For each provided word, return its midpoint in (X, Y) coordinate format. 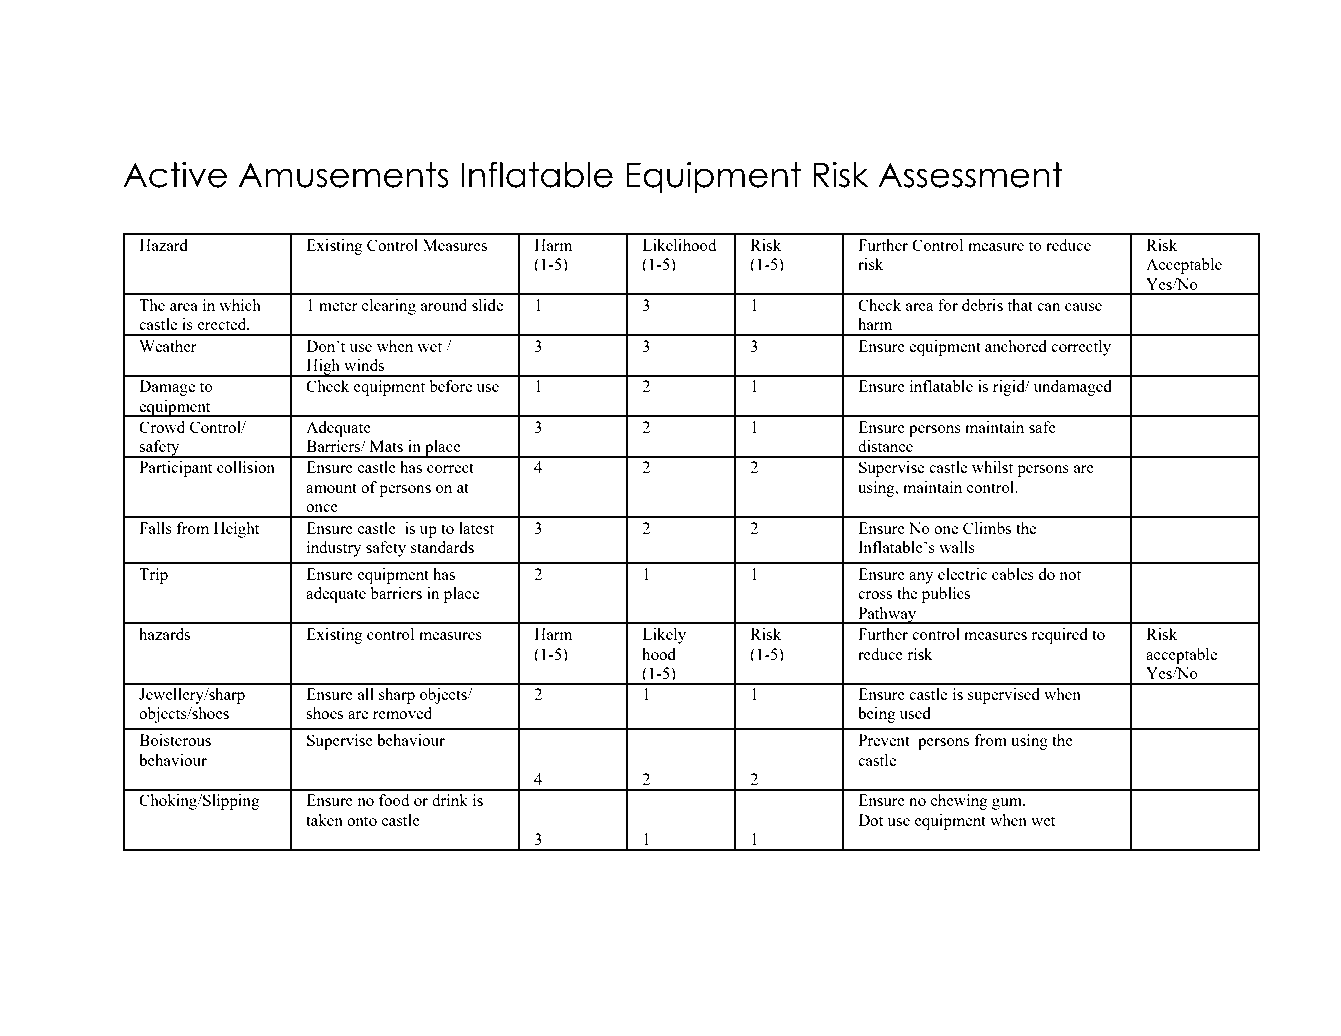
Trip (153, 576)
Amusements (344, 175)
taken (324, 820)
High (323, 368)
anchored (1016, 346)
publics (946, 595)
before (450, 386)
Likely (664, 636)
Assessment (970, 175)
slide (487, 305)
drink (450, 800)
